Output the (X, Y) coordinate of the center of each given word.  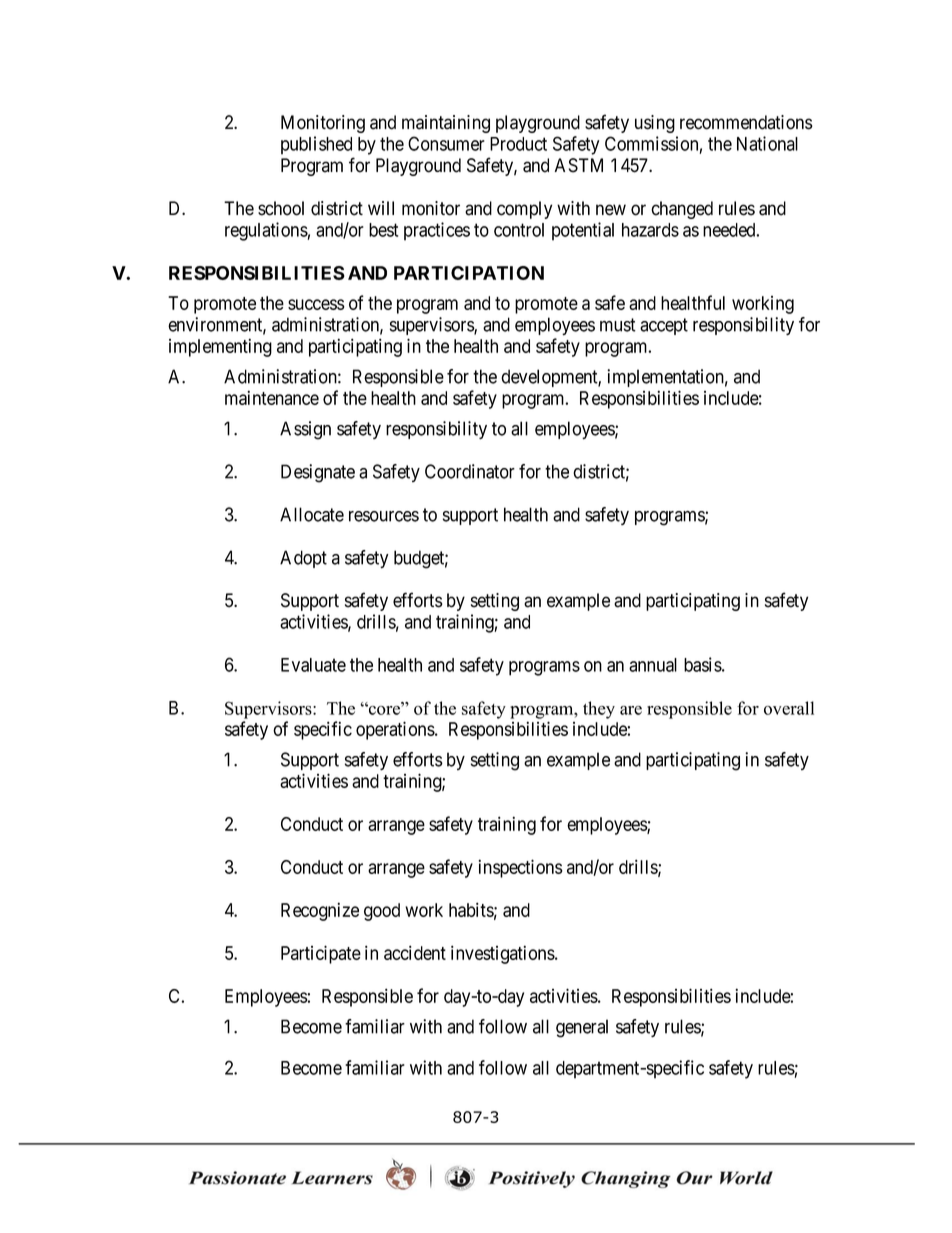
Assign (305, 430)
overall (789, 708)
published (316, 145)
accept (664, 326)
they (599, 710)
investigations (503, 954)
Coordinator (470, 471)
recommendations (746, 122)
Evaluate (313, 665)
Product (518, 144)
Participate (321, 954)
